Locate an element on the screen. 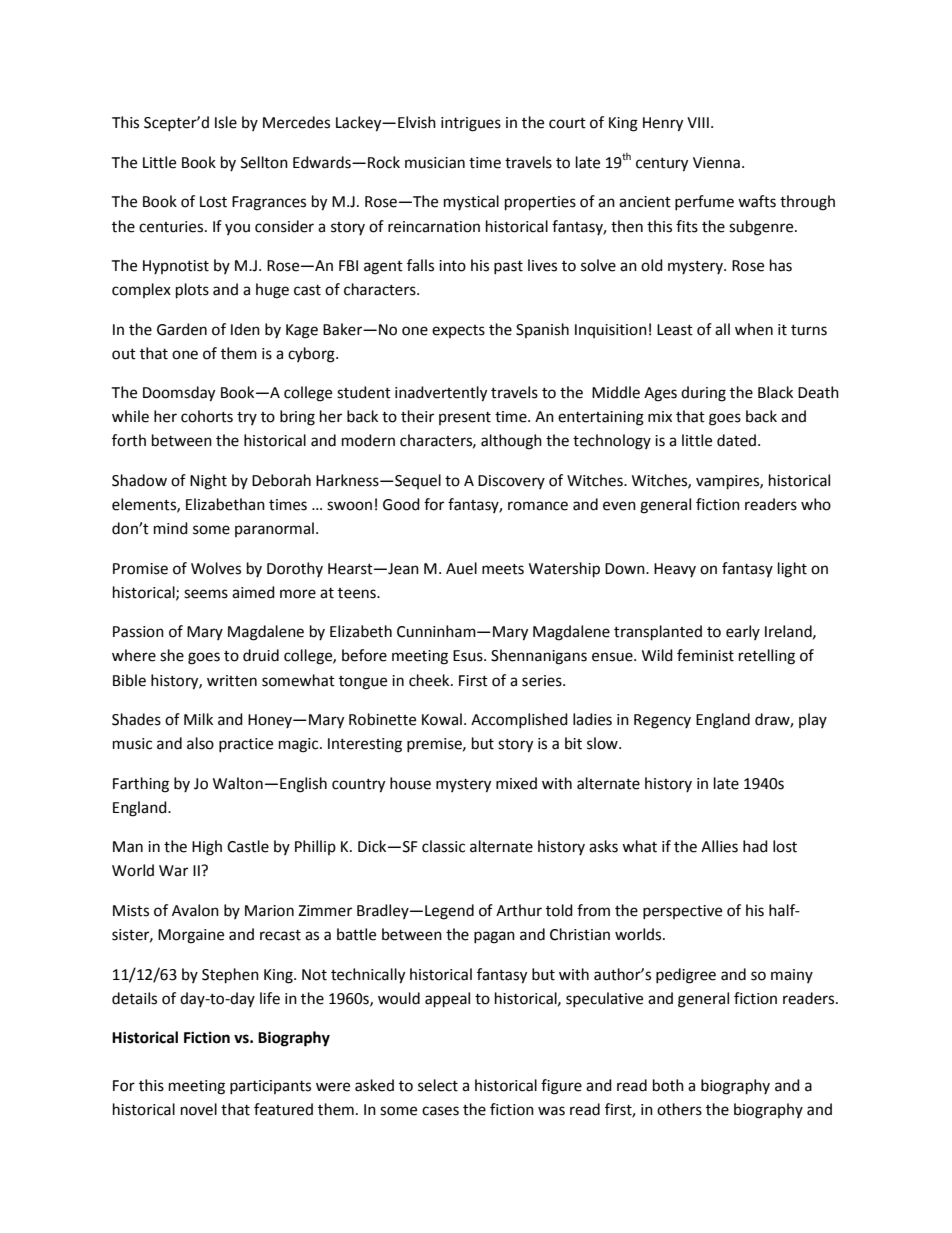  seems is located at coordinates (206, 594).
